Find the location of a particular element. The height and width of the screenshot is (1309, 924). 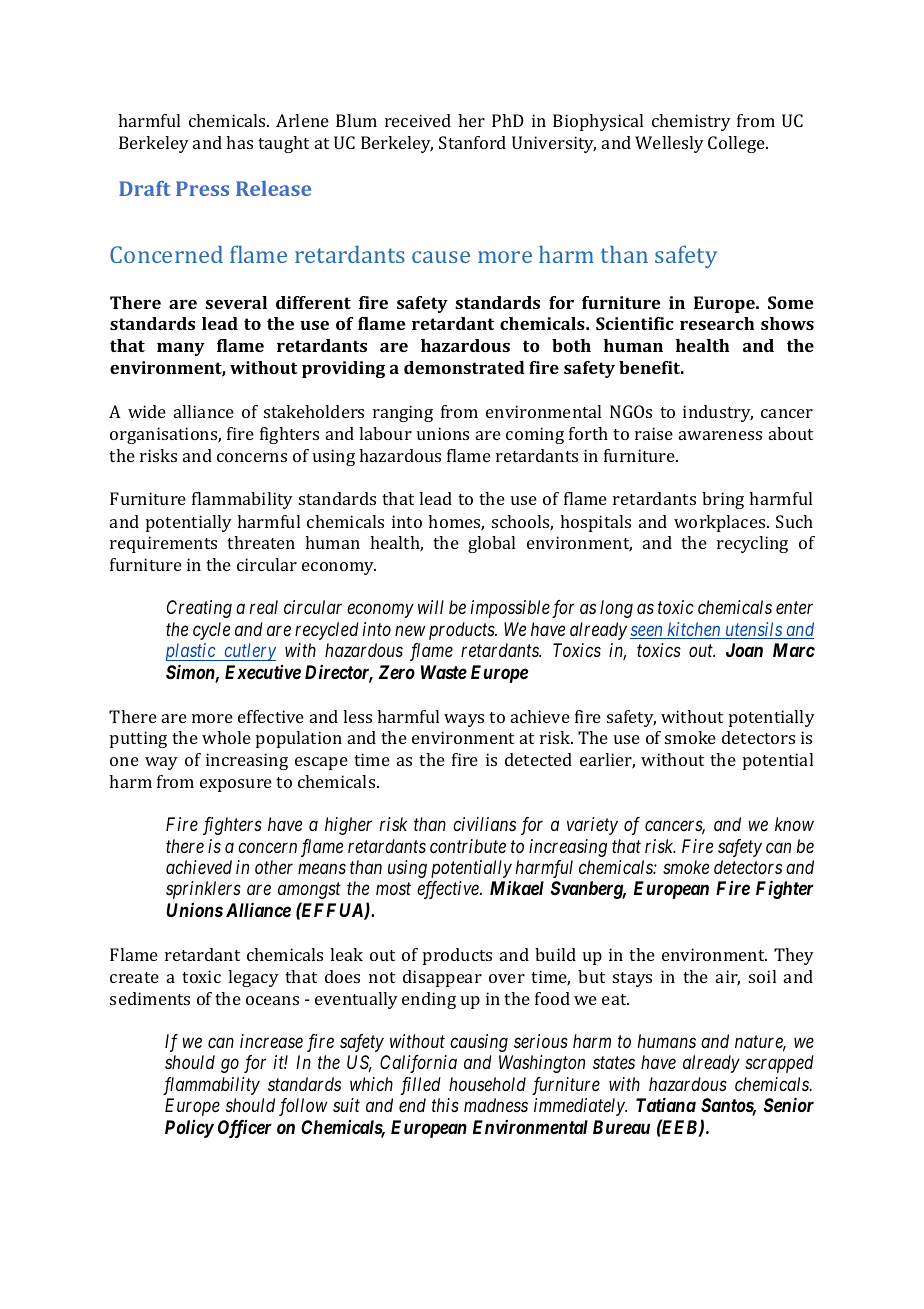

College is located at coordinates (737, 144).
